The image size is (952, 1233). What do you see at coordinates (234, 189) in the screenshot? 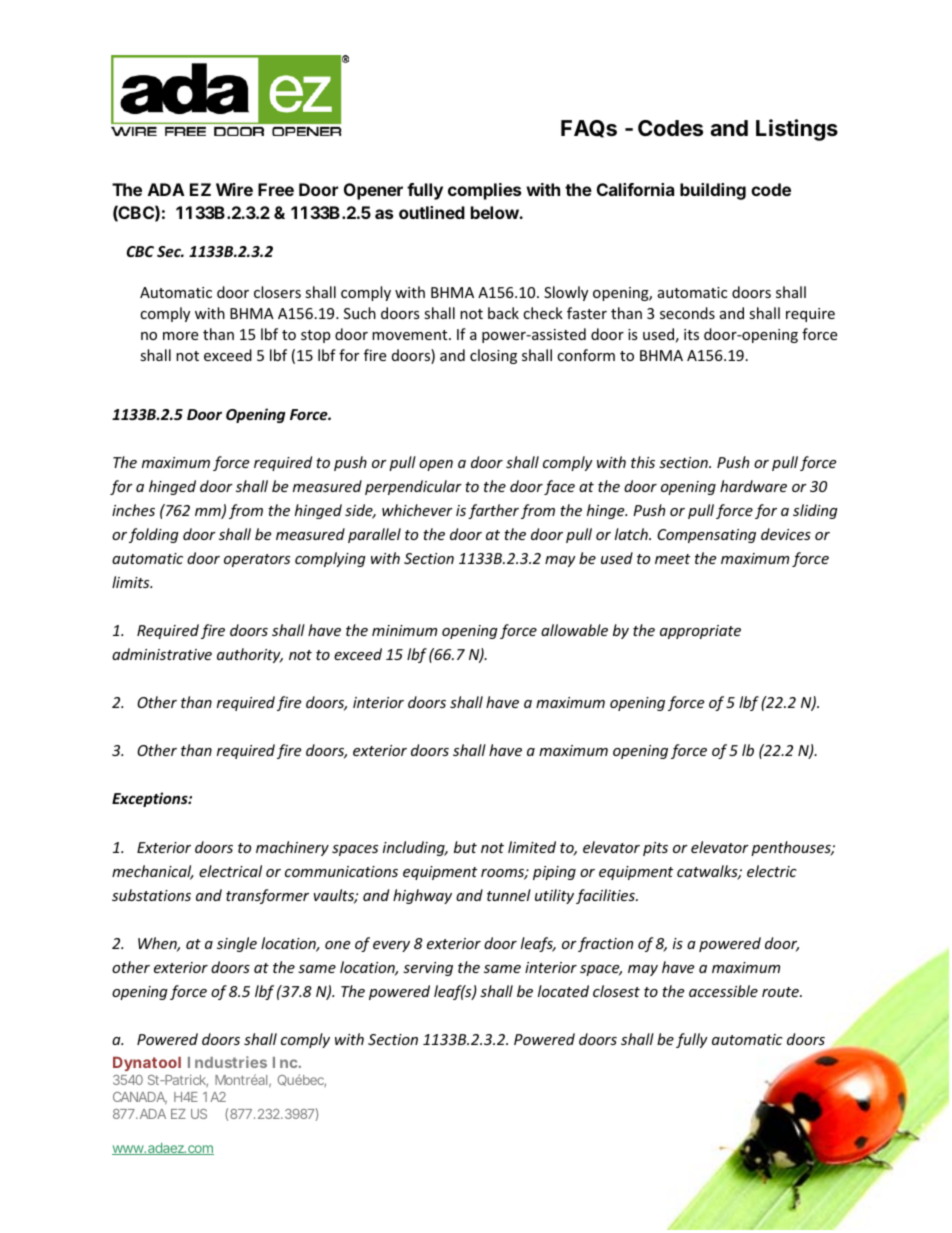
I see `Wire` at bounding box center [234, 189].
